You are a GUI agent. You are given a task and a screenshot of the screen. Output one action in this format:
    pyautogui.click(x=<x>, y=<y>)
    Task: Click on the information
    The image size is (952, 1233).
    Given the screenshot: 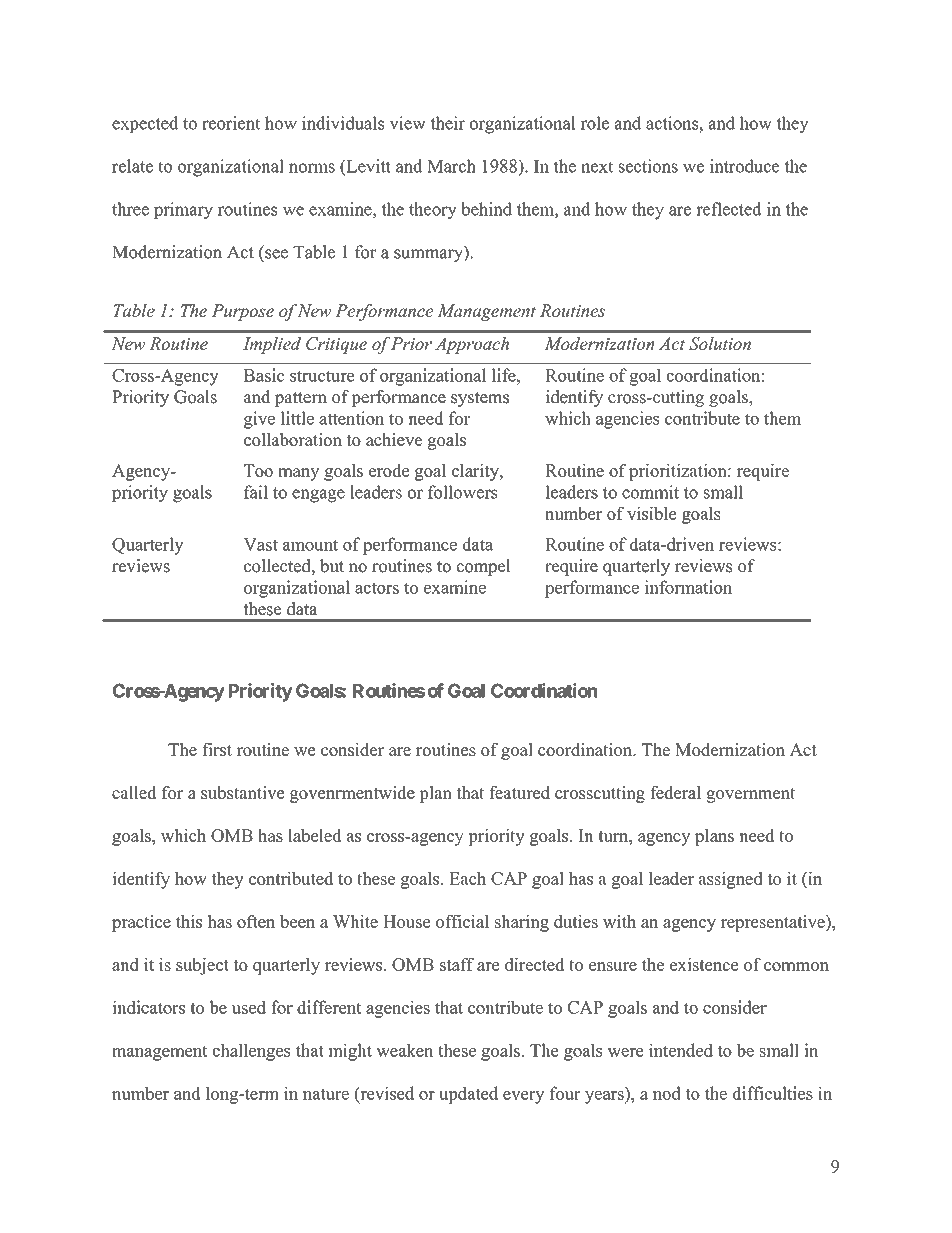 What is the action you would take?
    pyautogui.click(x=688, y=587)
